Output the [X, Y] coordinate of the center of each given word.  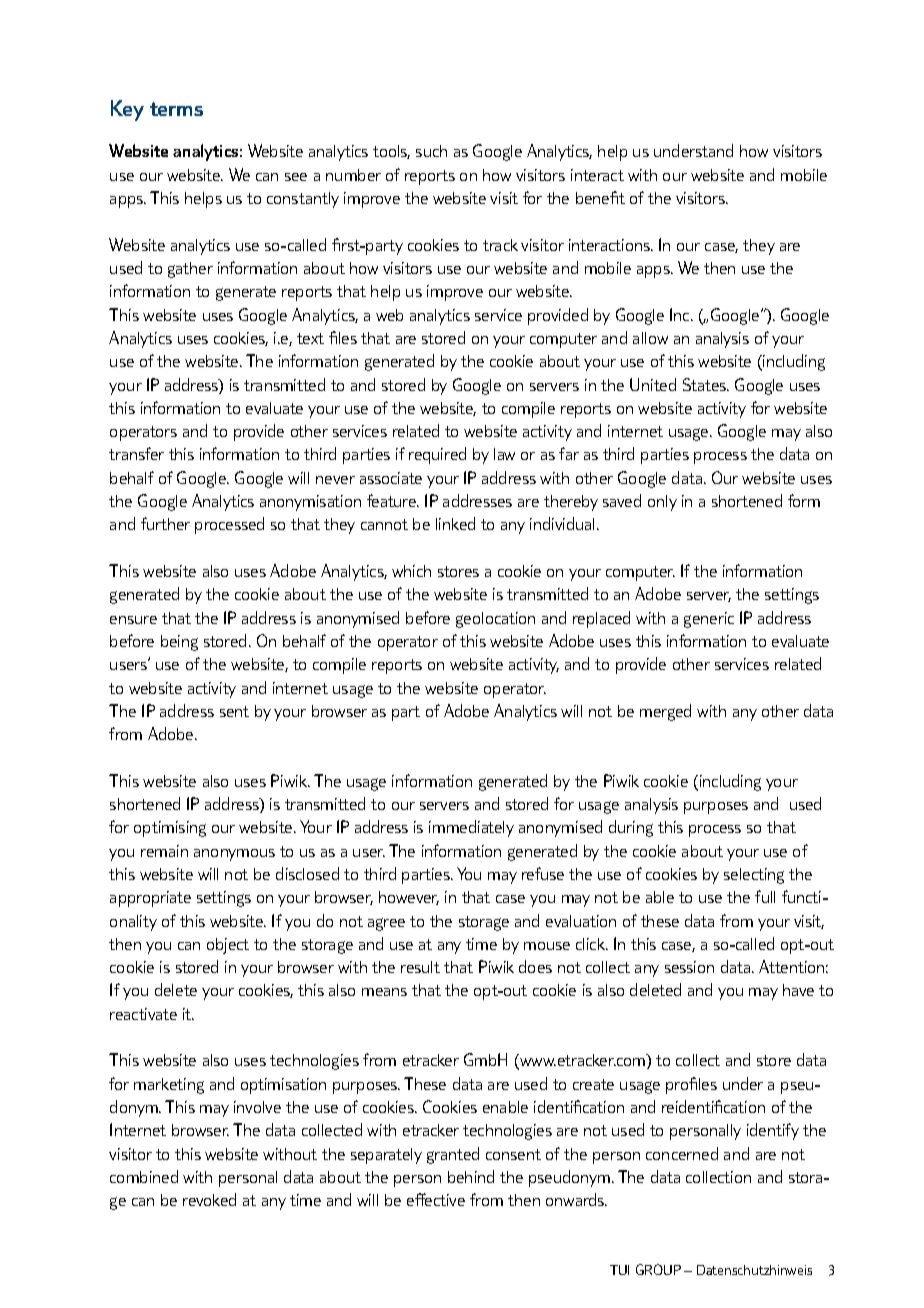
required [437, 455]
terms [176, 109]
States [706, 384]
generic [709, 620]
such [431, 151]
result [420, 967]
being [179, 643]
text [310, 338]
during [631, 828]
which [411, 571]
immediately [471, 828]
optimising [170, 829]
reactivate [143, 1014]
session [689, 967]
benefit [600, 197]
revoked [209, 1199]
